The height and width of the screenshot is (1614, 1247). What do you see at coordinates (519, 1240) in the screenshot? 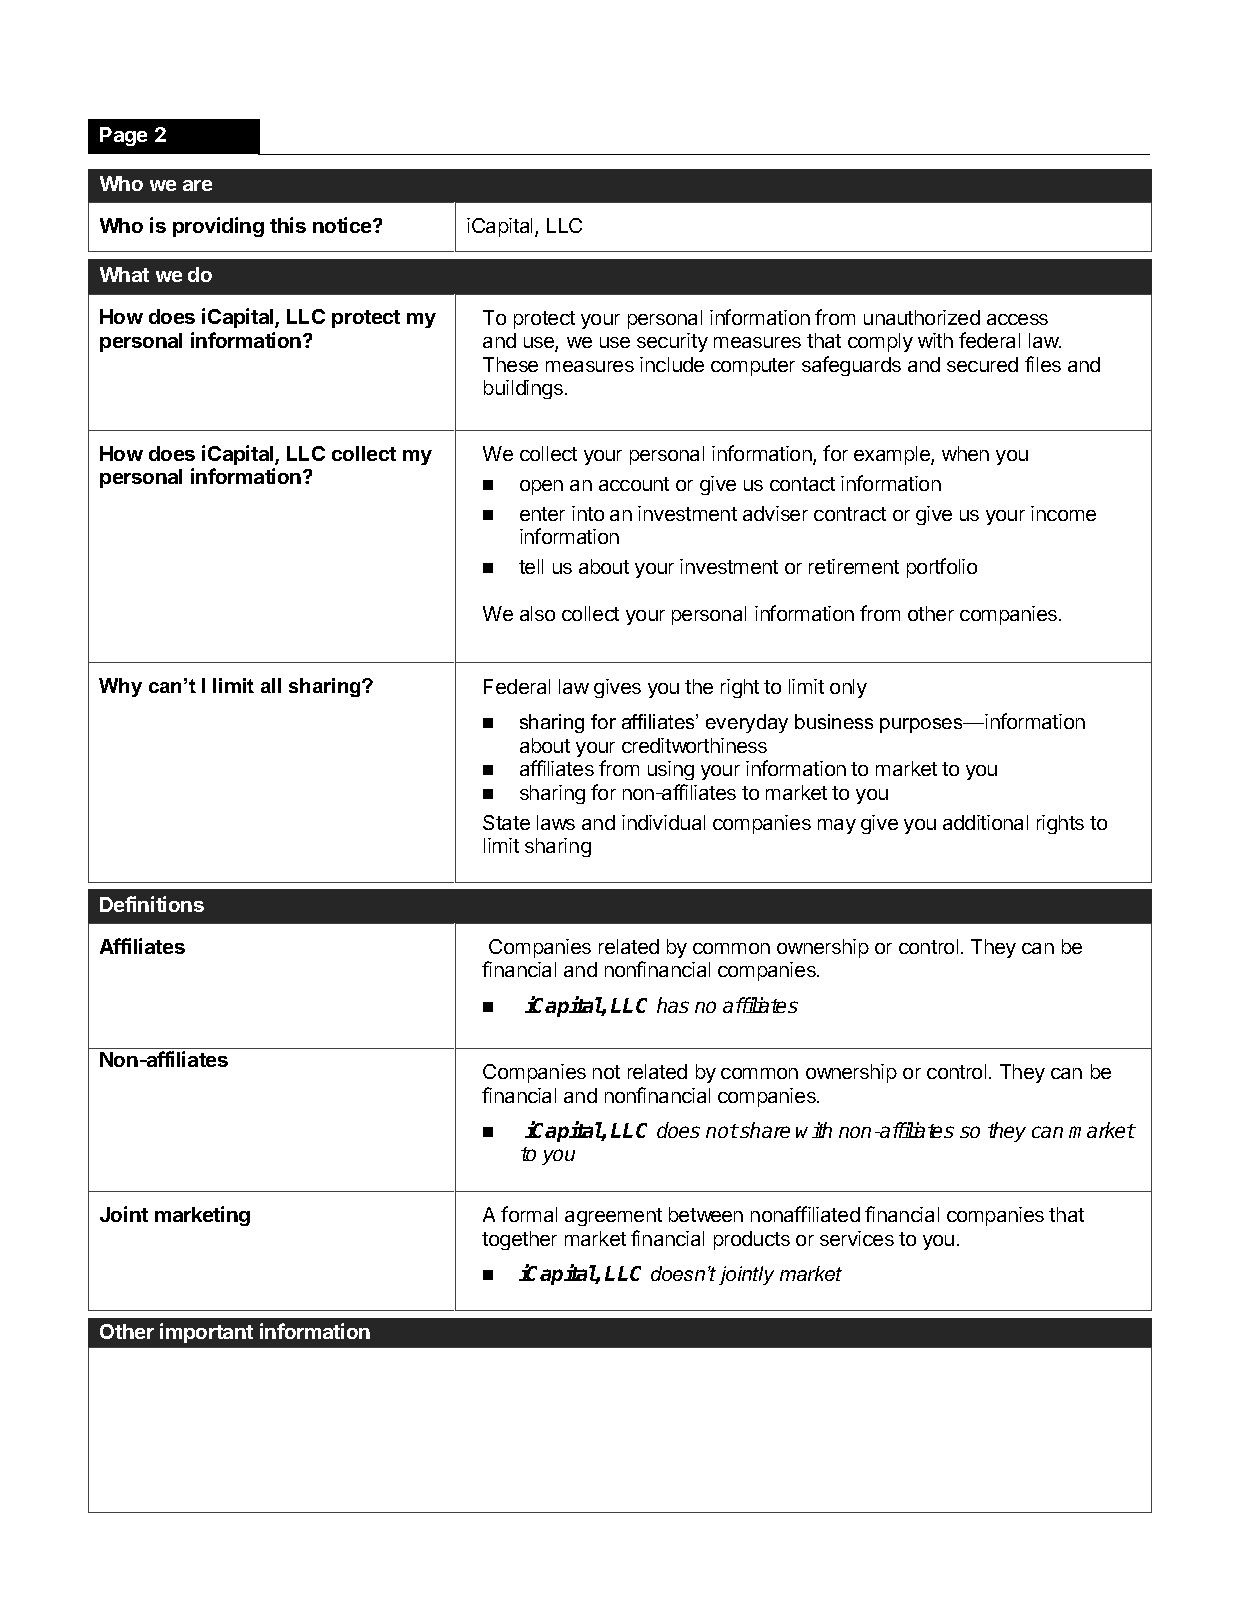
I see `together` at bounding box center [519, 1240].
